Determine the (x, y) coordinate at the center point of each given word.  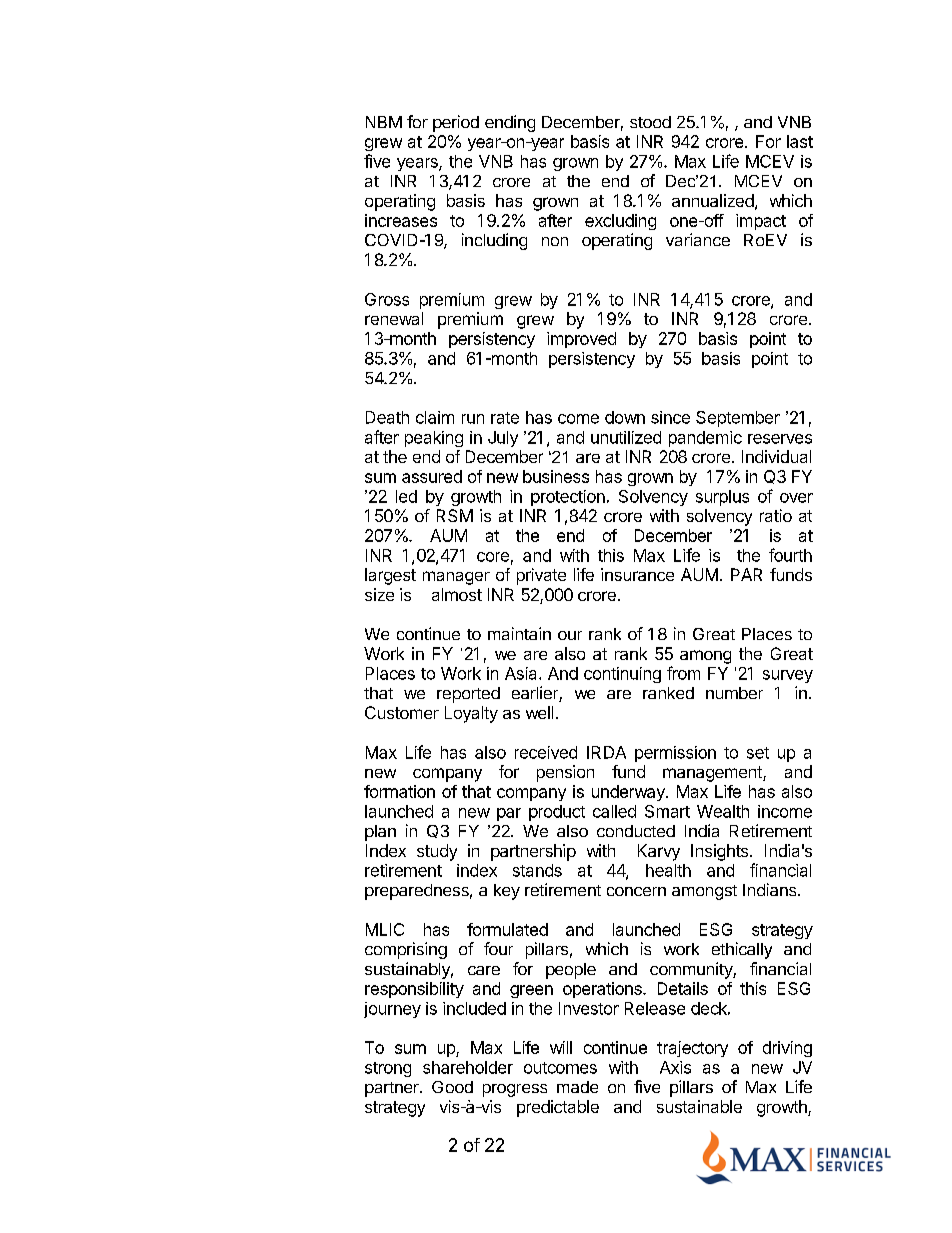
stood (650, 122)
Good (452, 1087)
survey (788, 676)
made (577, 1087)
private (541, 576)
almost (457, 594)
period (456, 123)
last (800, 141)
